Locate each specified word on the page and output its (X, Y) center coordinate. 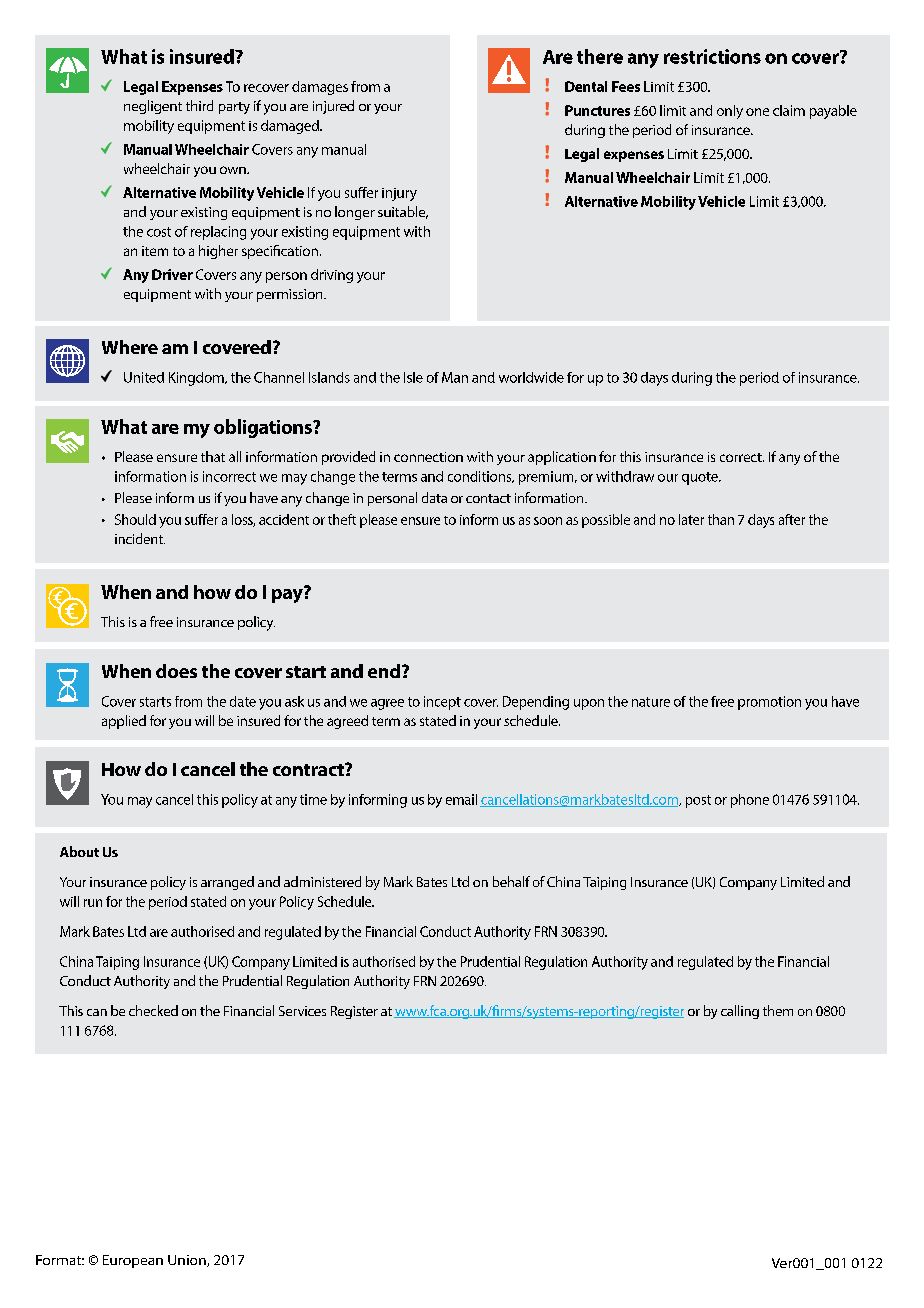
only (730, 112)
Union (188, 1261)
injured (333, 107)
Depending (536, 703)
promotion (769, 703)
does (176, 671)
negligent (153, 107)
